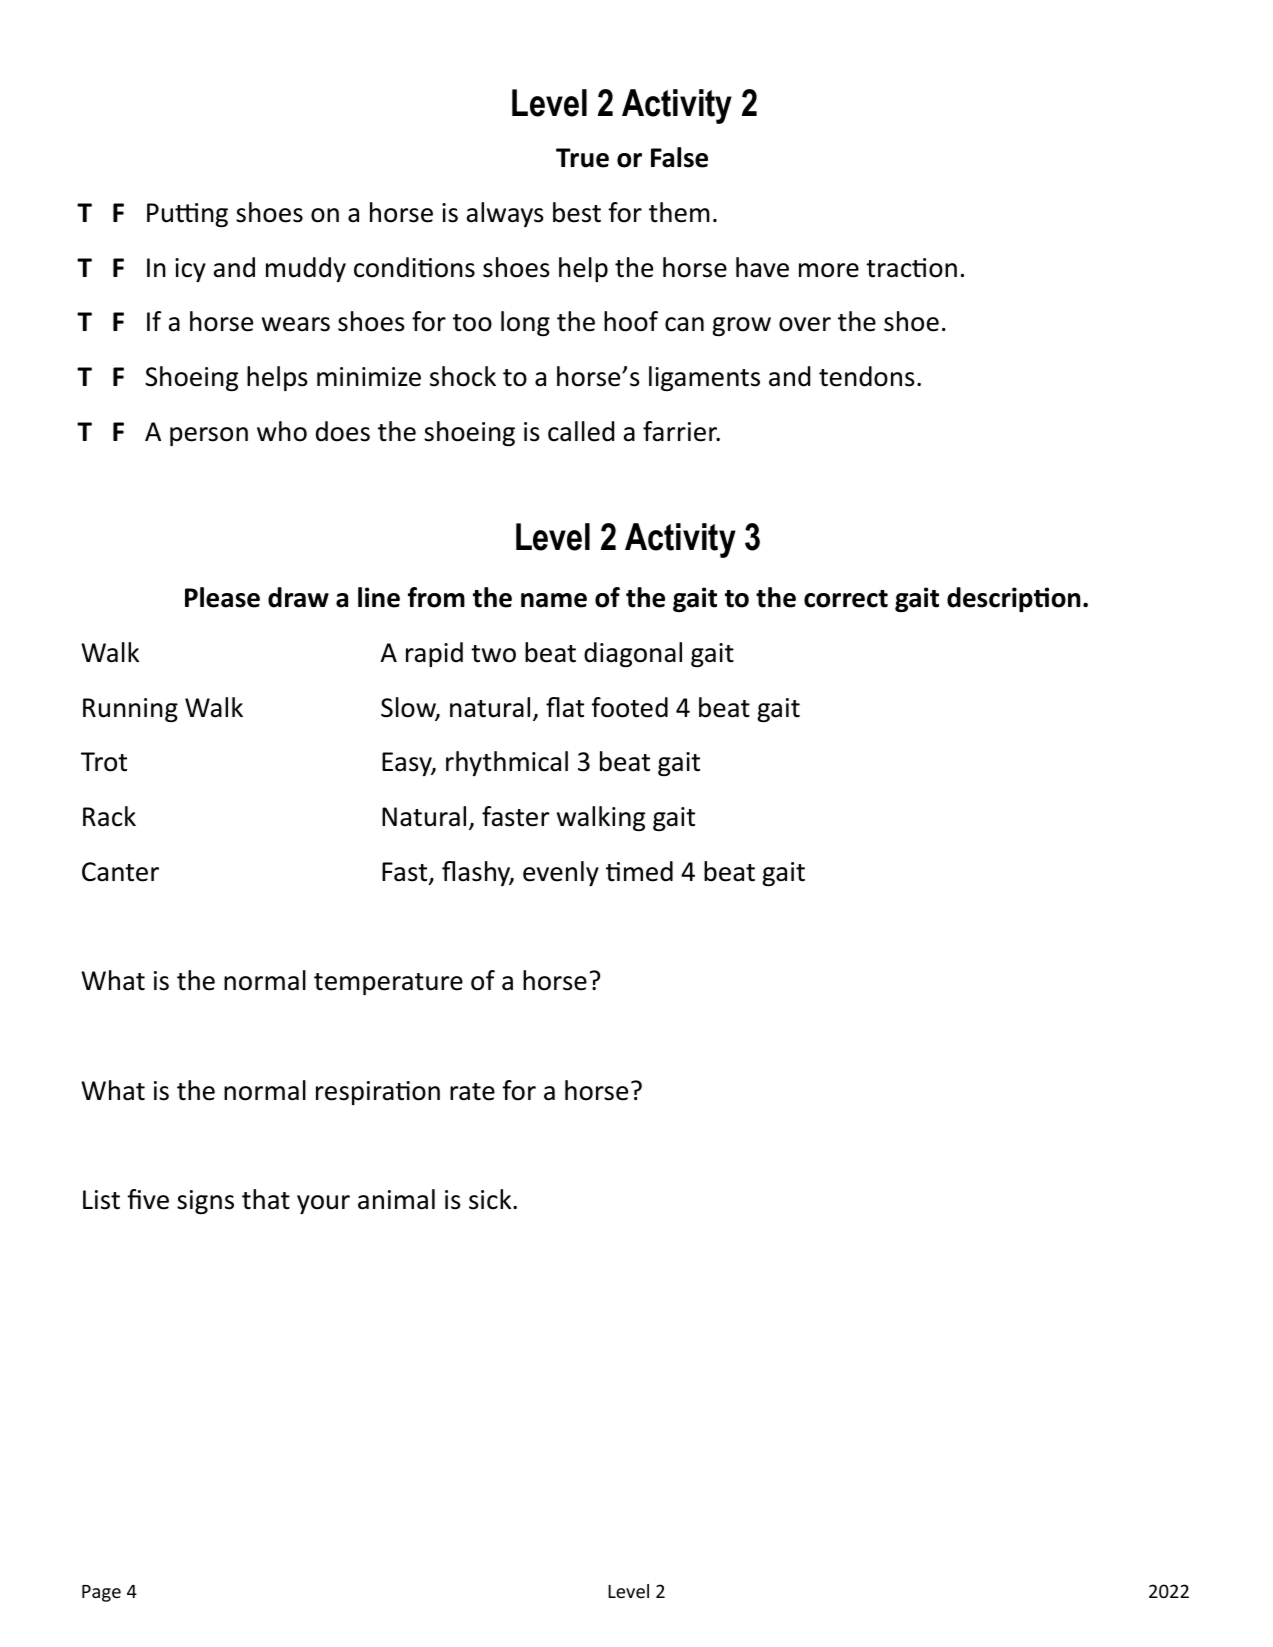 This page has height=1647, width=1273. What do you see at coordinates (472, 1092) in the page?
I see `rate` at bounding box center [472, 1092].
